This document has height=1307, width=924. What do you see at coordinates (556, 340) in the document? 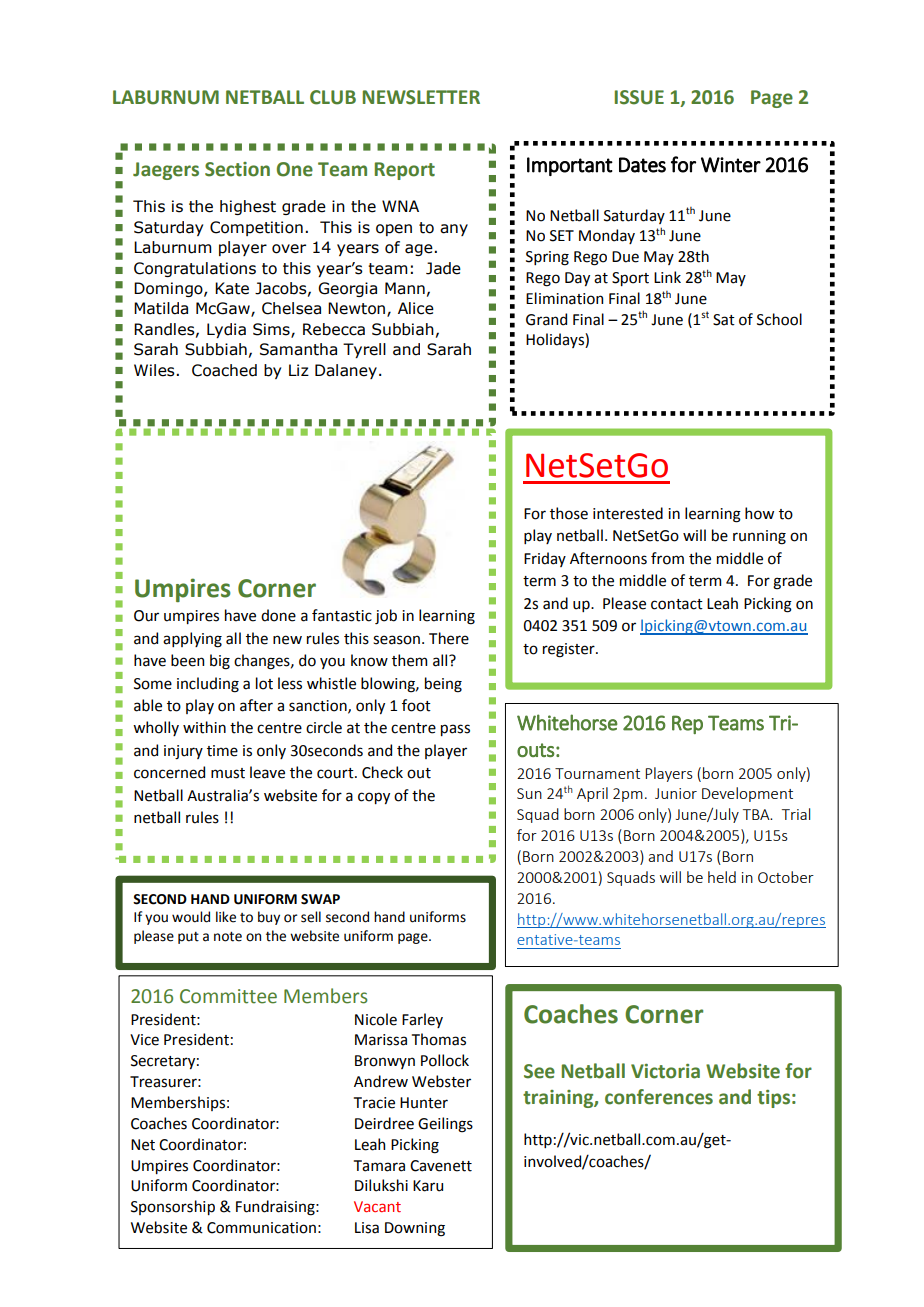
I see `Holidays` at bounding box center [556, 340].
